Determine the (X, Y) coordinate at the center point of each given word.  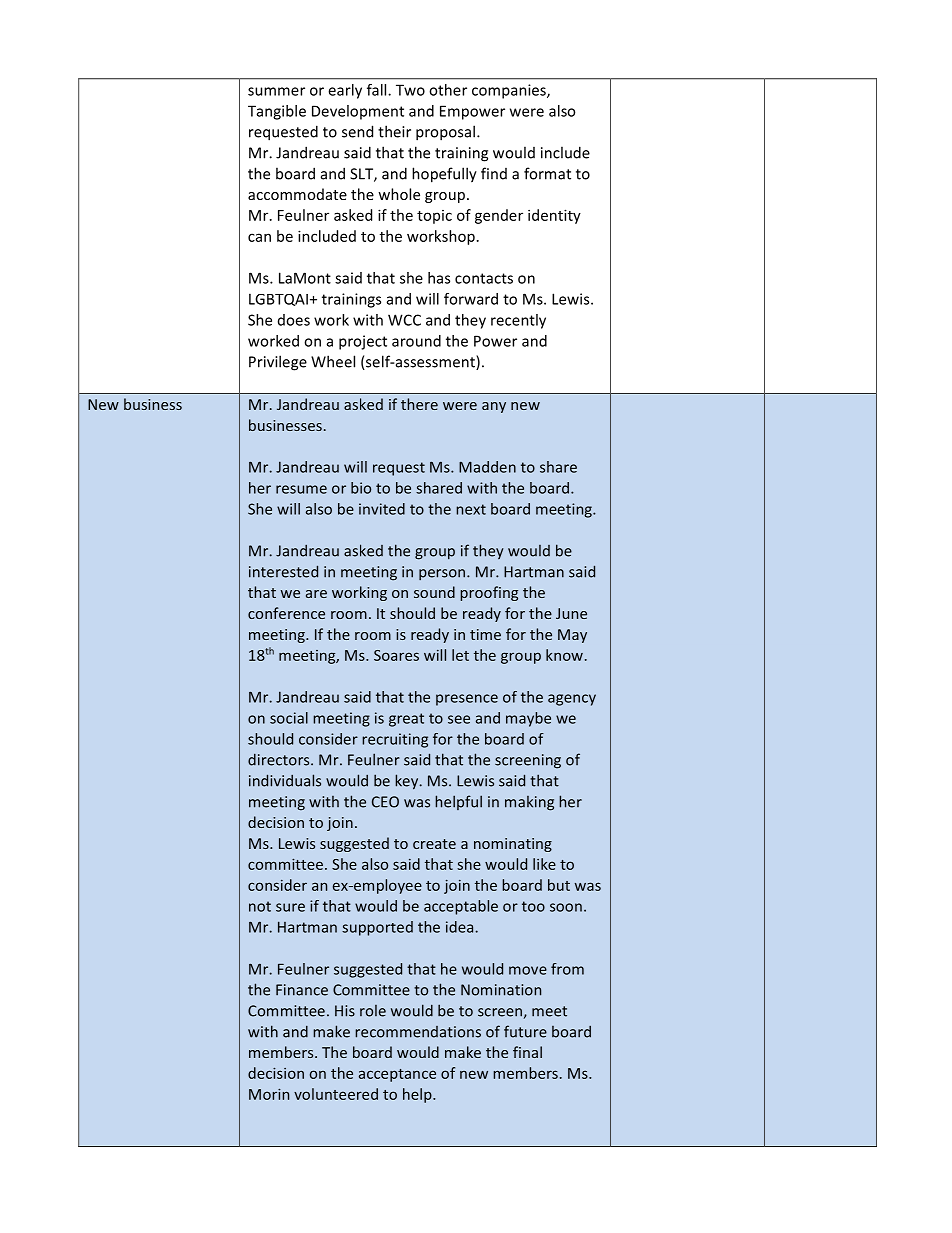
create (434, 844)
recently (518, 321)
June (571, 613)
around (416, 341)
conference (286, 613)
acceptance (397, 1075)
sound (434, 592)
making (529, 803)
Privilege (278, 363)
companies (510, 91)
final (527, 1052)
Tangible (277, 112)
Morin (269, 1094)
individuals (285, 780)
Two (410, 90)
